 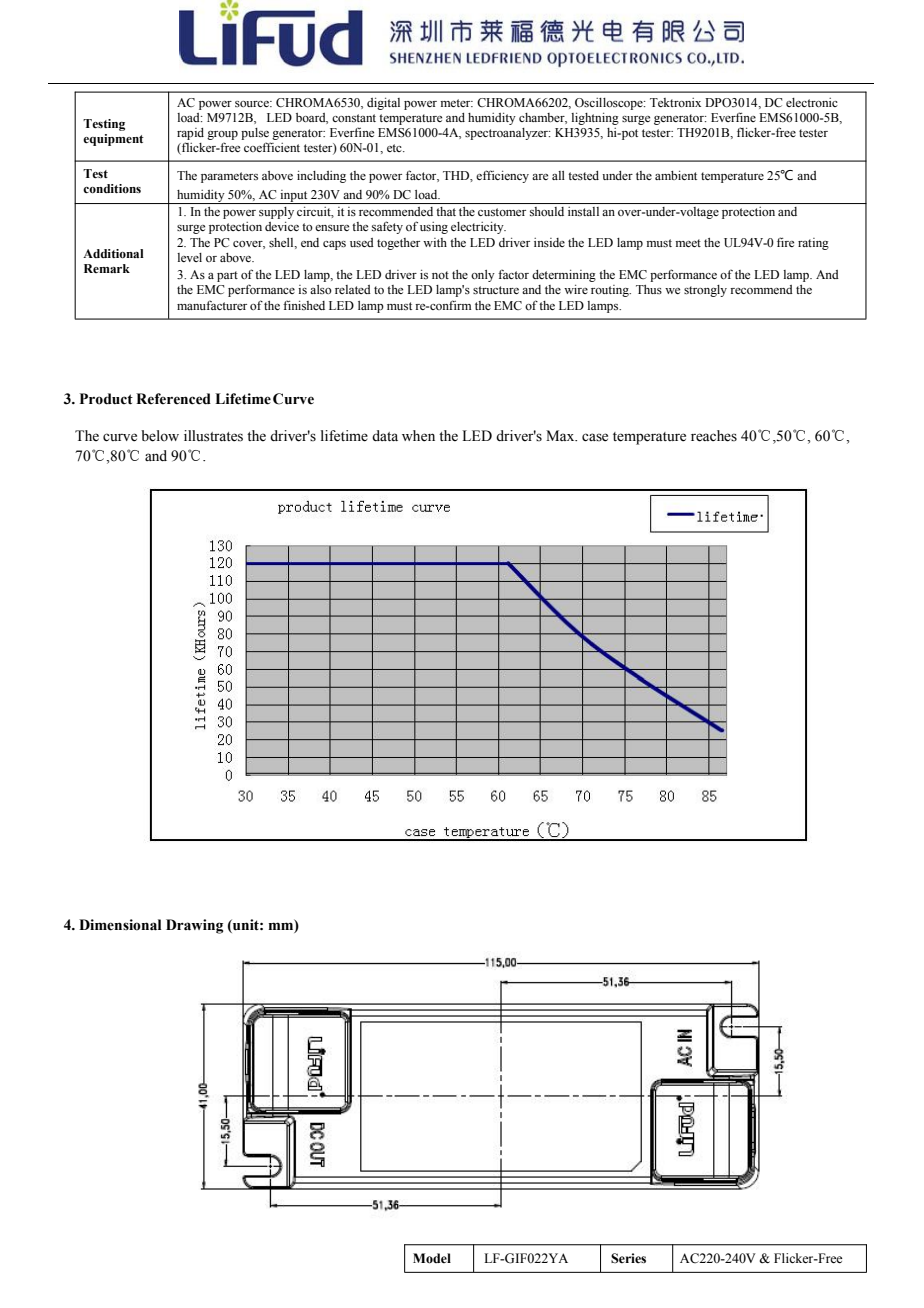 What do you see at coordinates (194, 926) in the screenshot?
I see `Drawing` at bounding box center [194, 926].
